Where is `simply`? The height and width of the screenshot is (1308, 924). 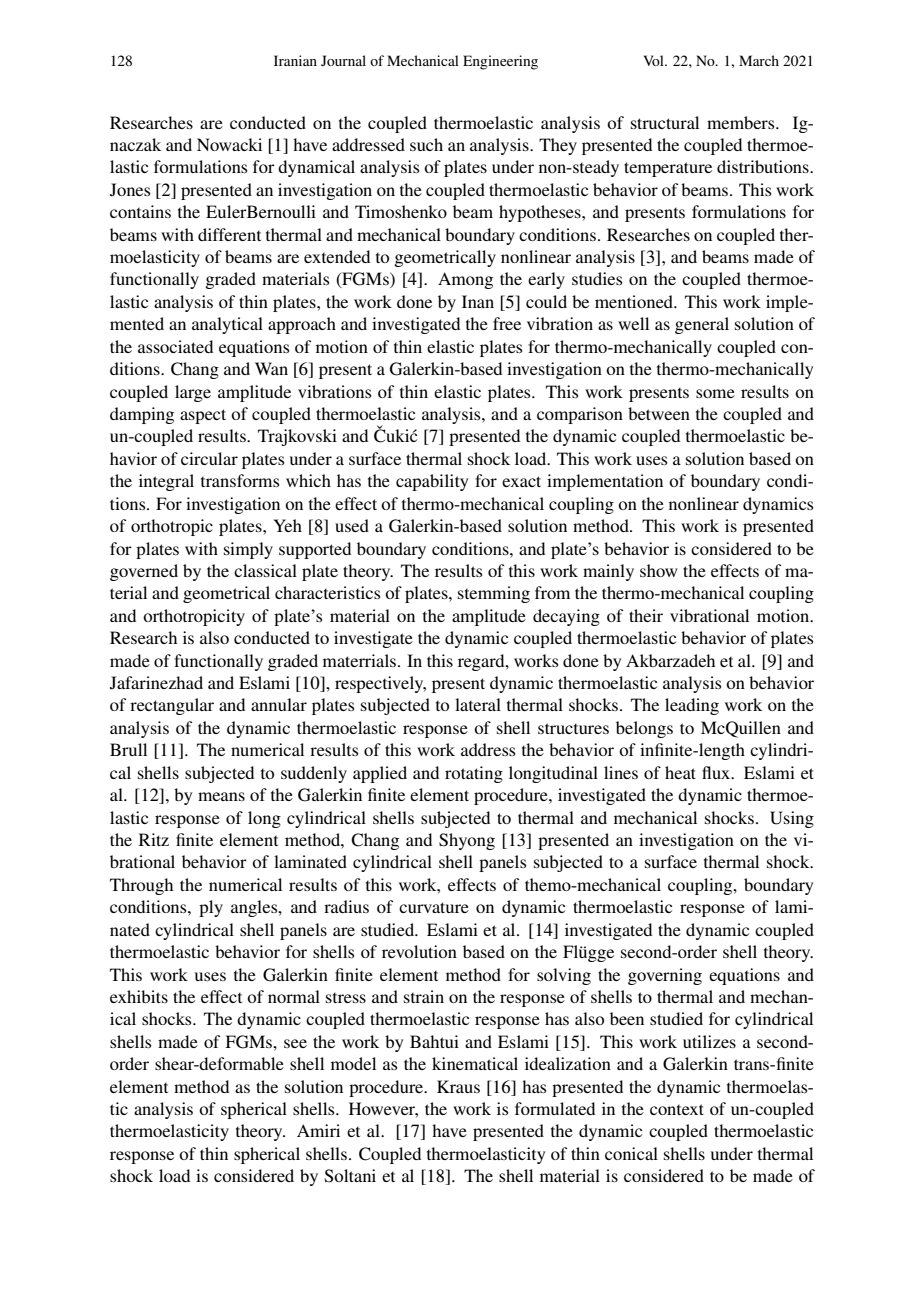
simply is located at coordinates (248, 550).
